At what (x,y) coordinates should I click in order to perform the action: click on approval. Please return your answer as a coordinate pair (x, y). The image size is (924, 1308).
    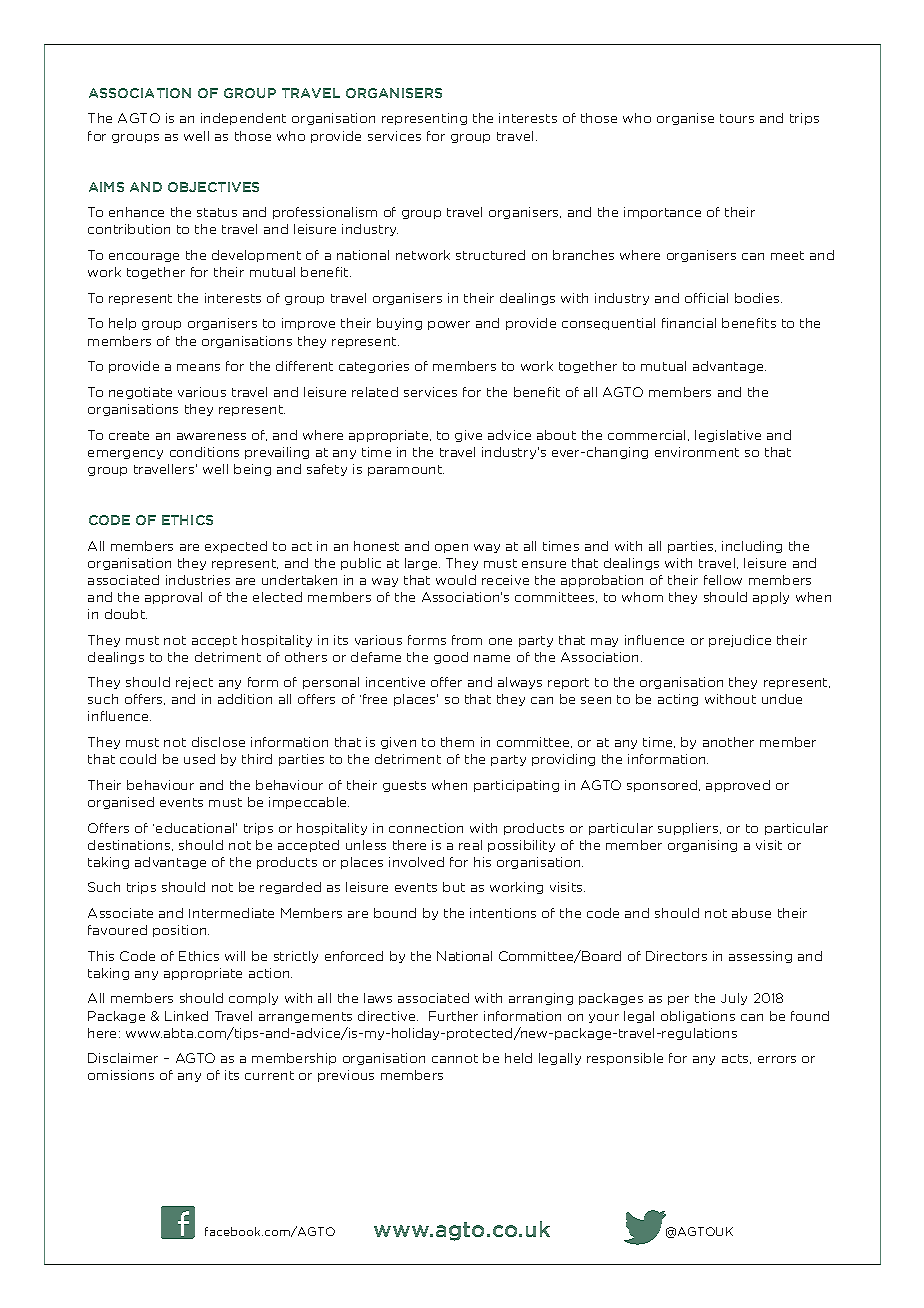
    Looking at the image, I should click on (173, 598).
